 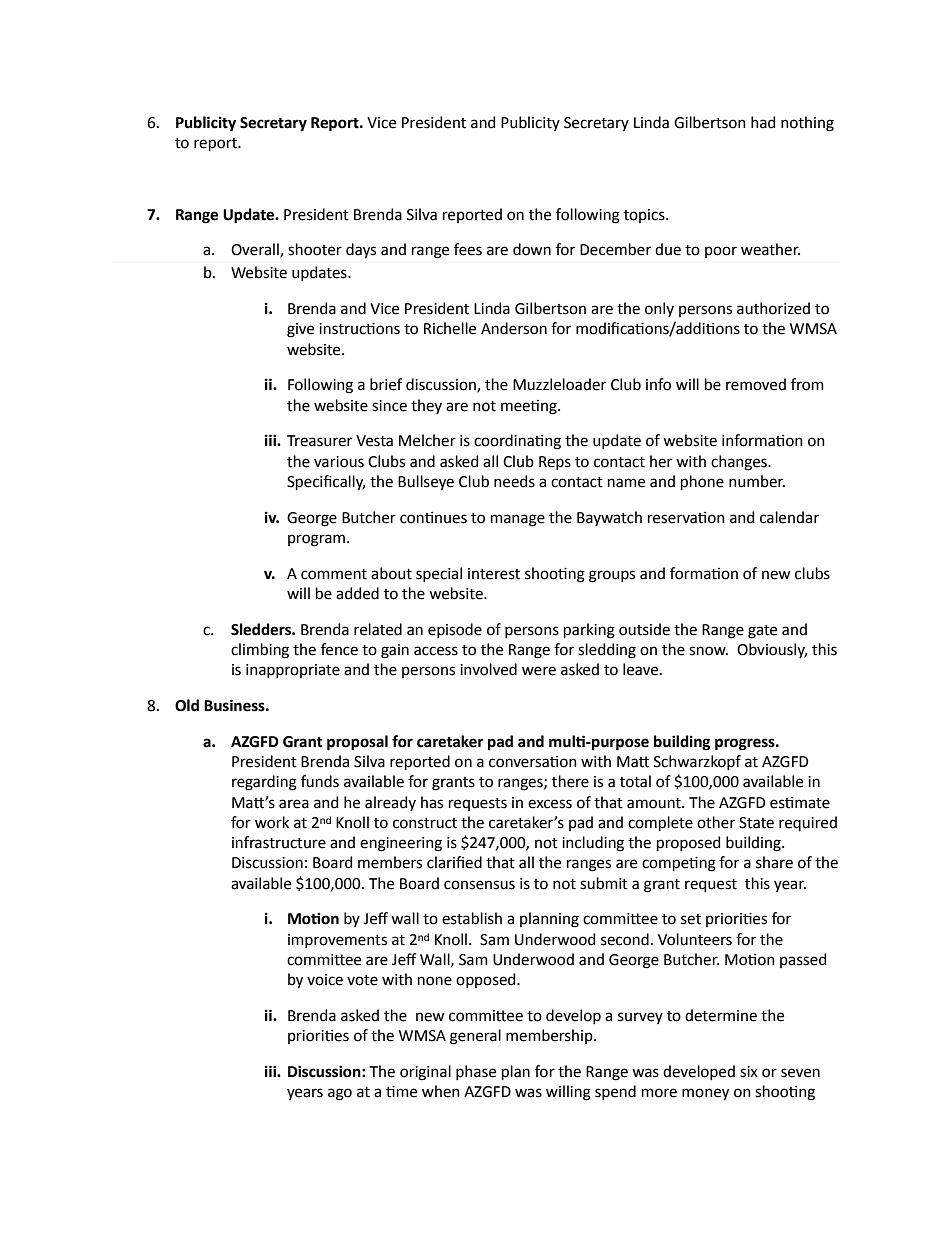 What do you see at coordinates (763, 122) in the page?
I see `had` at bounding box center [763, 122].
